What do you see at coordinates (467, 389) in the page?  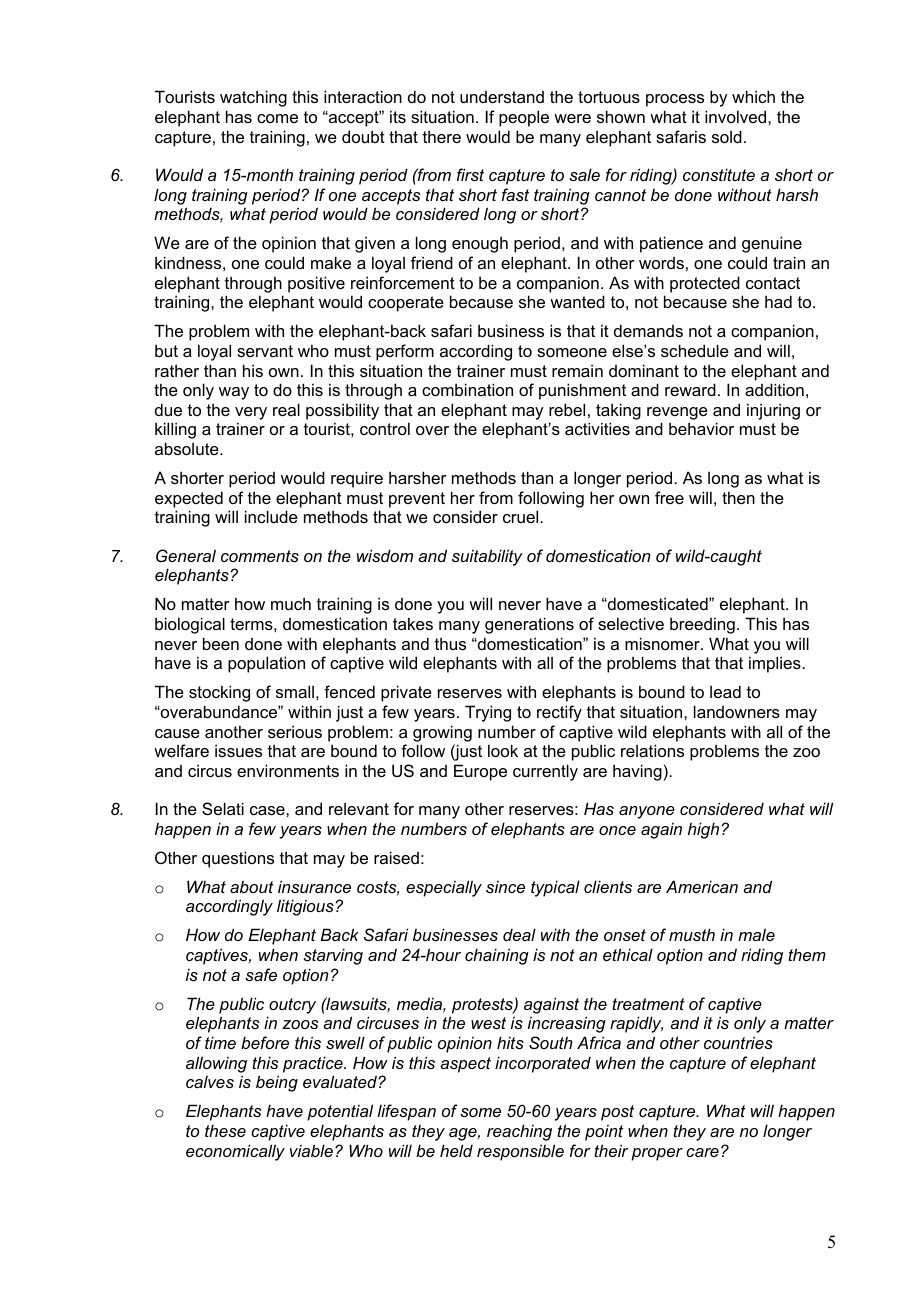 I see `combination` at bounding box center [467, 389].
